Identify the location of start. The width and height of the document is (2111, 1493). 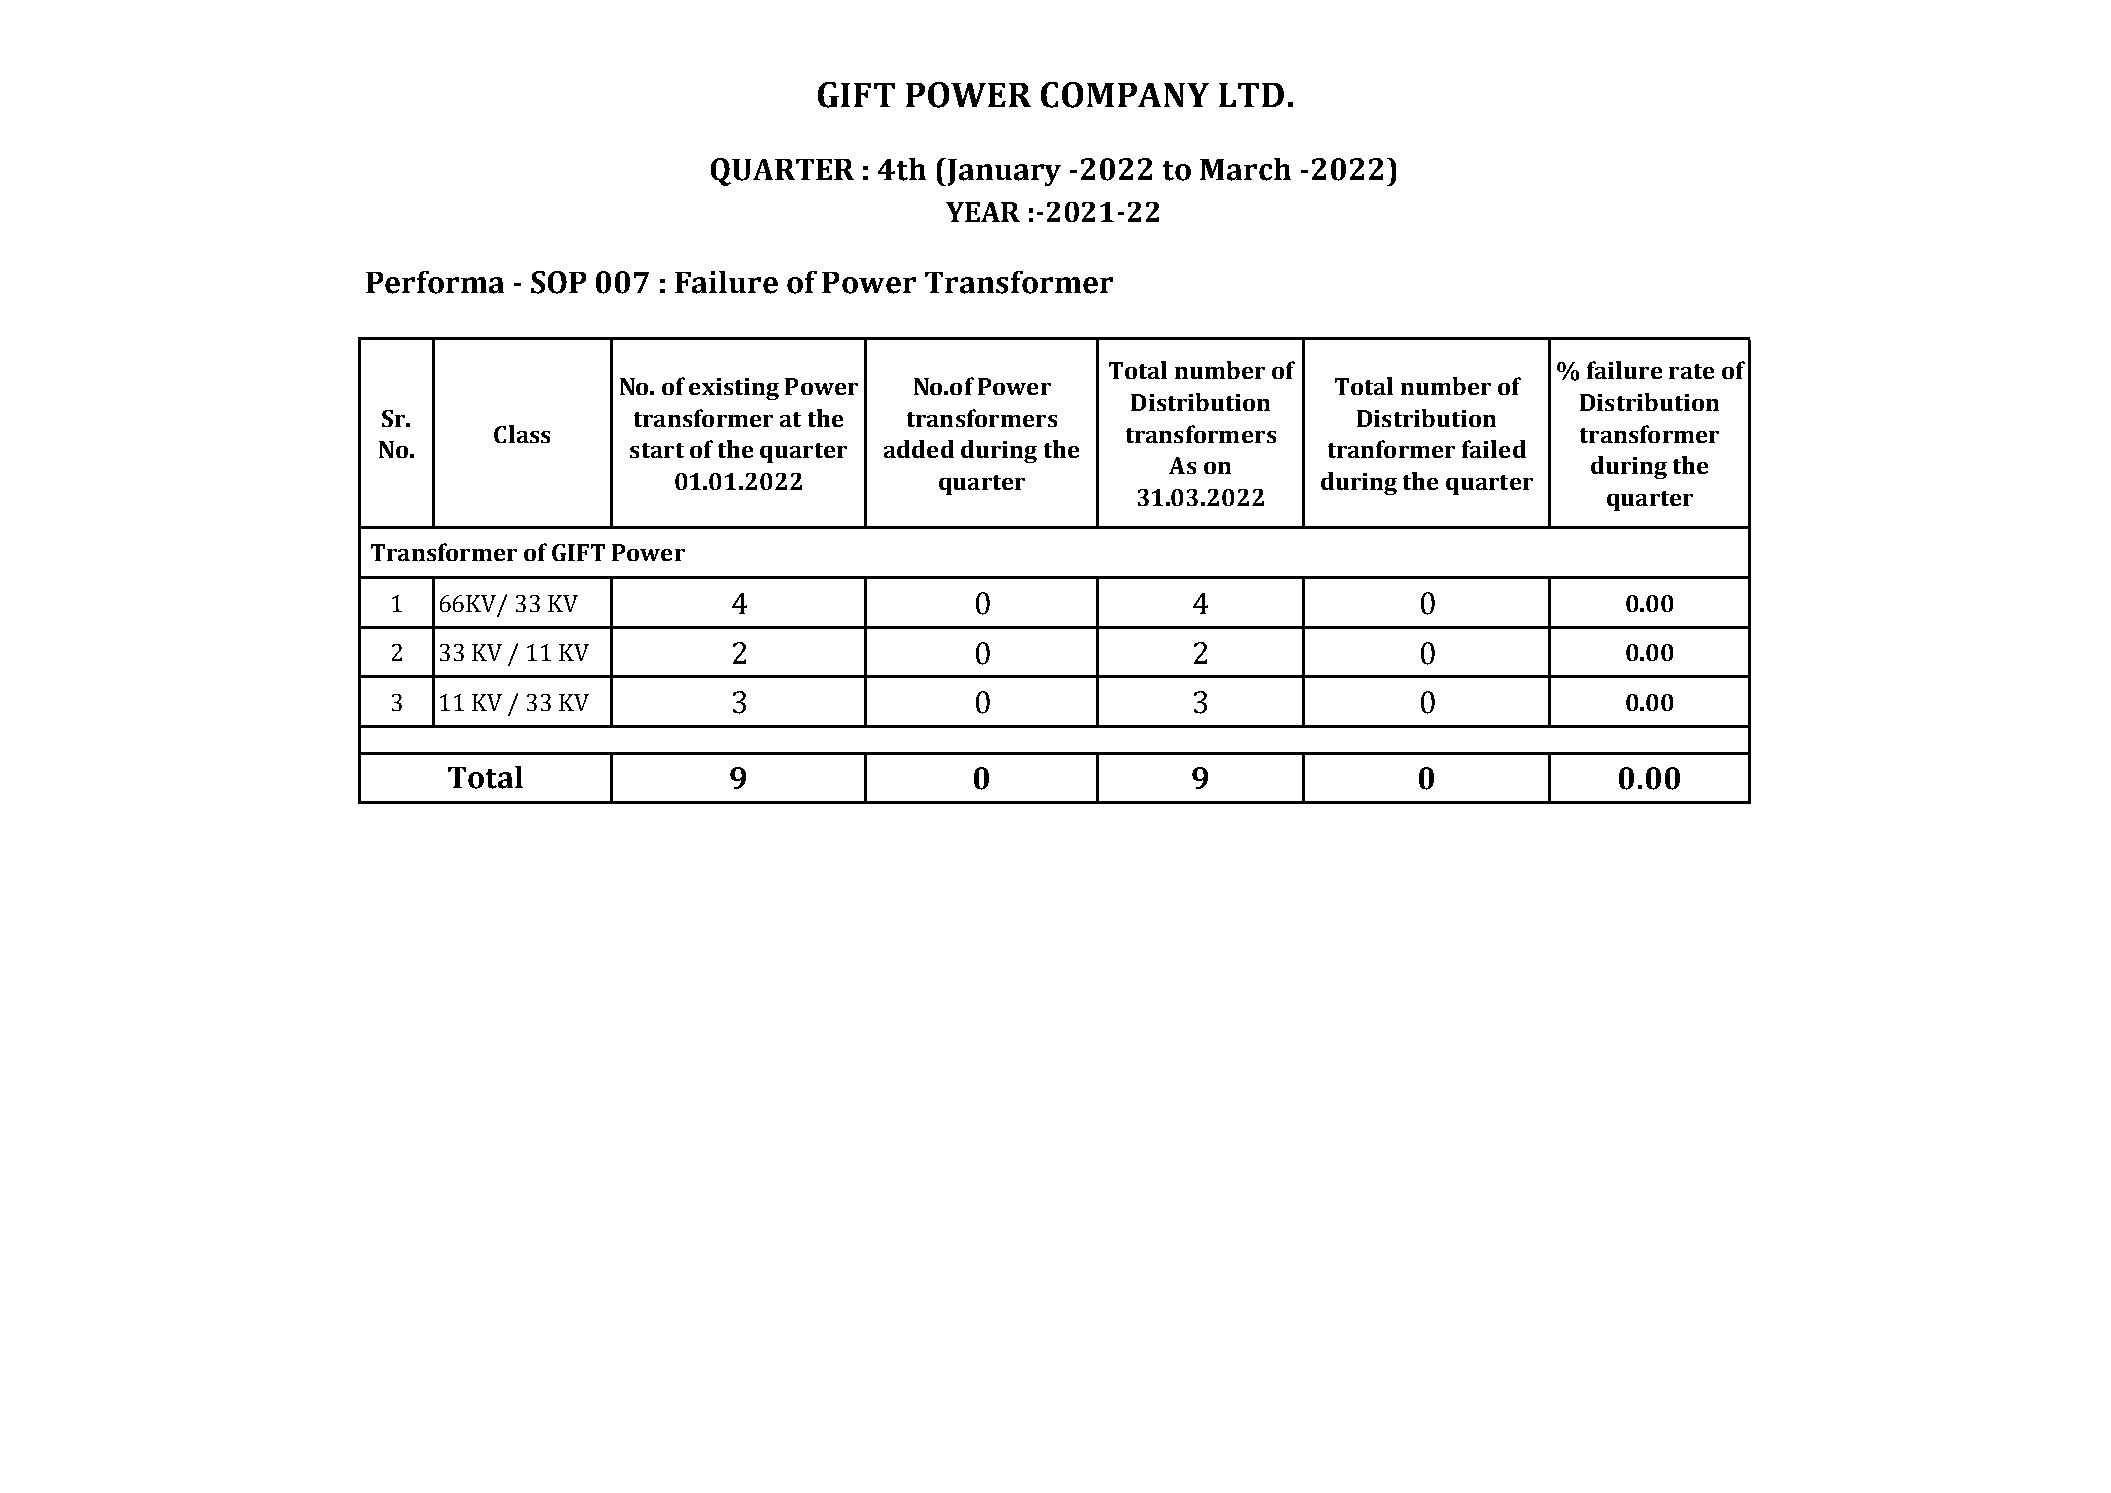
(657, 450).
